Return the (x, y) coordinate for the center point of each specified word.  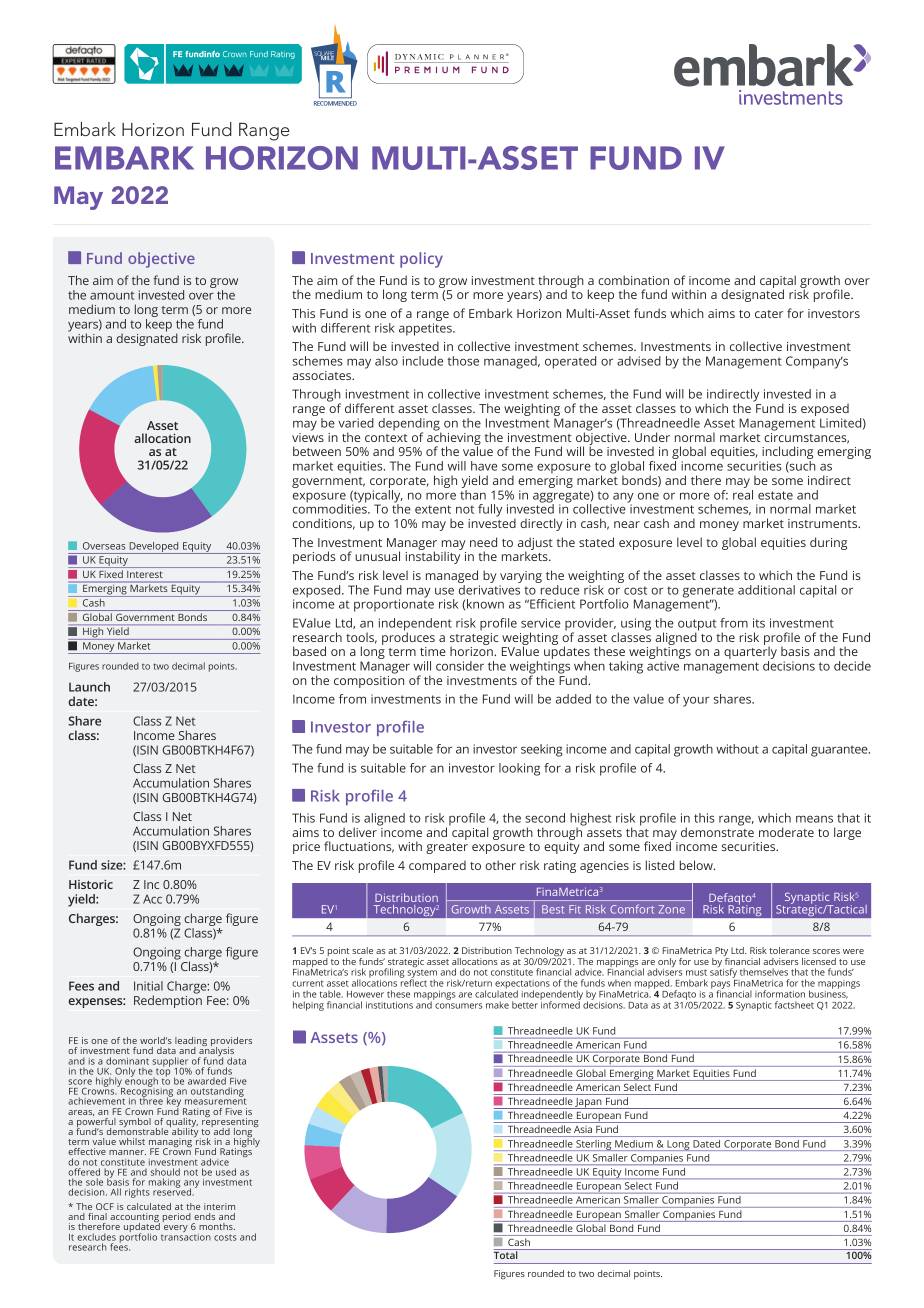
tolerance (789, 950)
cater (769, 314)
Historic (91, 884)
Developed (154, 548)
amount (112, 295)
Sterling (594, 1145)
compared (437, 866)
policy (421, 260)
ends (204, 1216)
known (485, 604)
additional (766, 590)
